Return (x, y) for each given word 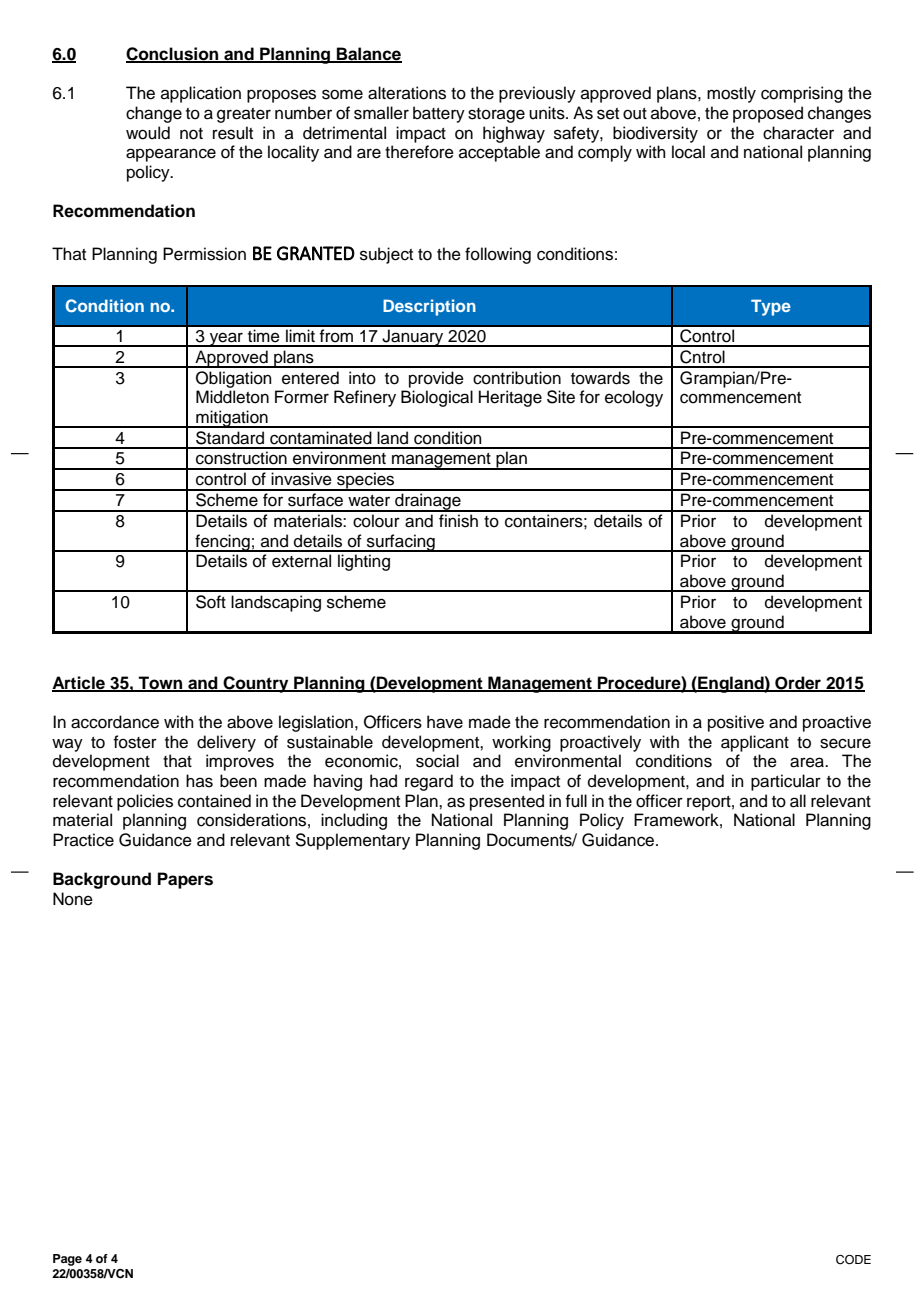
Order (798, 683)
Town (161, 683)
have (445, 722)
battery (439, 114)
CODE (853, 1260)
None (73, 899)
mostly (731, 94)
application (201, 94)
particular (786, 782)
